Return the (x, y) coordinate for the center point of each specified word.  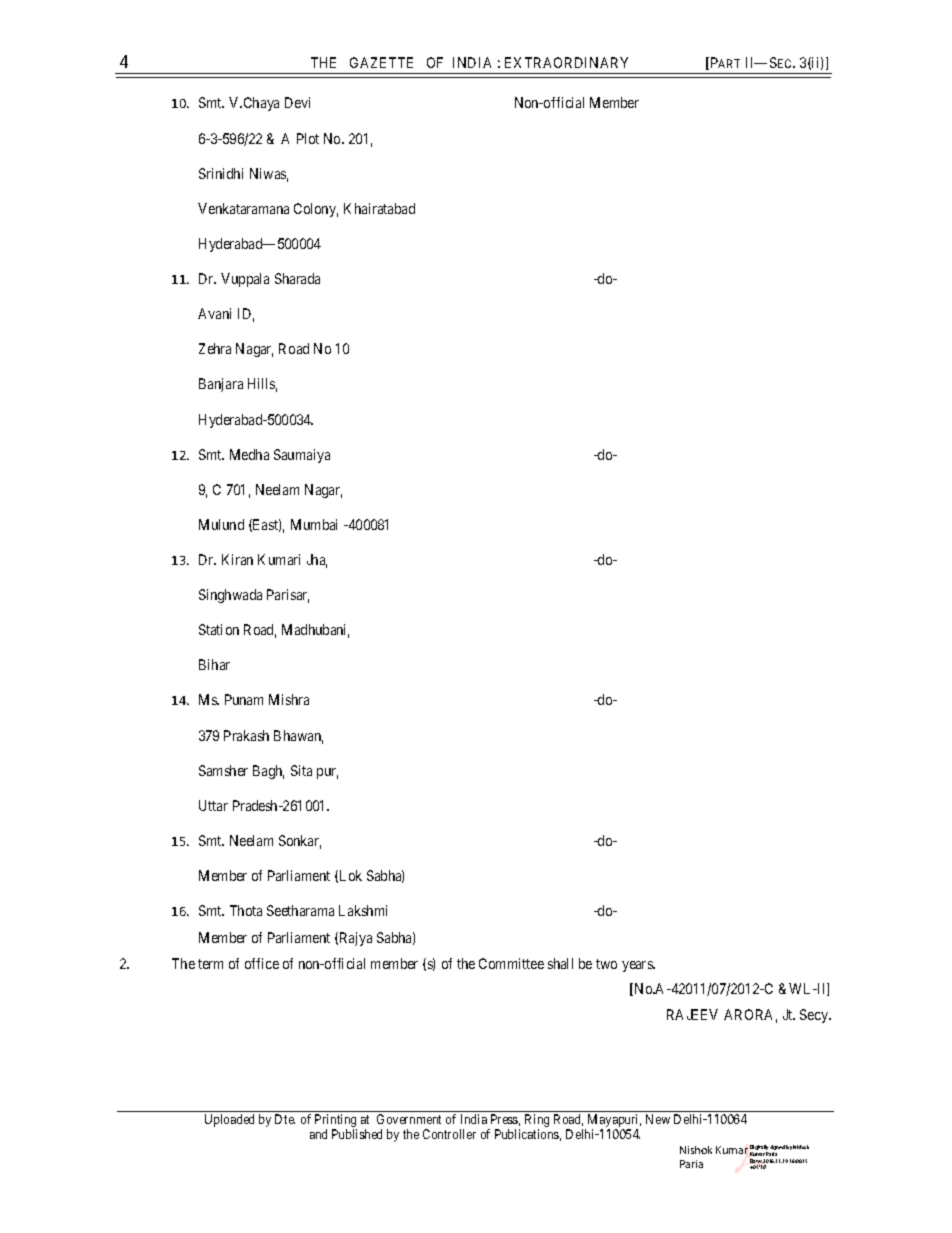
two (606, 964)
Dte (285, 1119)
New (658, 1119)
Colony (316, 210)
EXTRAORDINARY (566, 62)
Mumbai (314, 524)
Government (409, 1119)
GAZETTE (381, 62)
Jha (317, 561)
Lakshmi (363, 910)
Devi (297, 102)
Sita (301, 770)
